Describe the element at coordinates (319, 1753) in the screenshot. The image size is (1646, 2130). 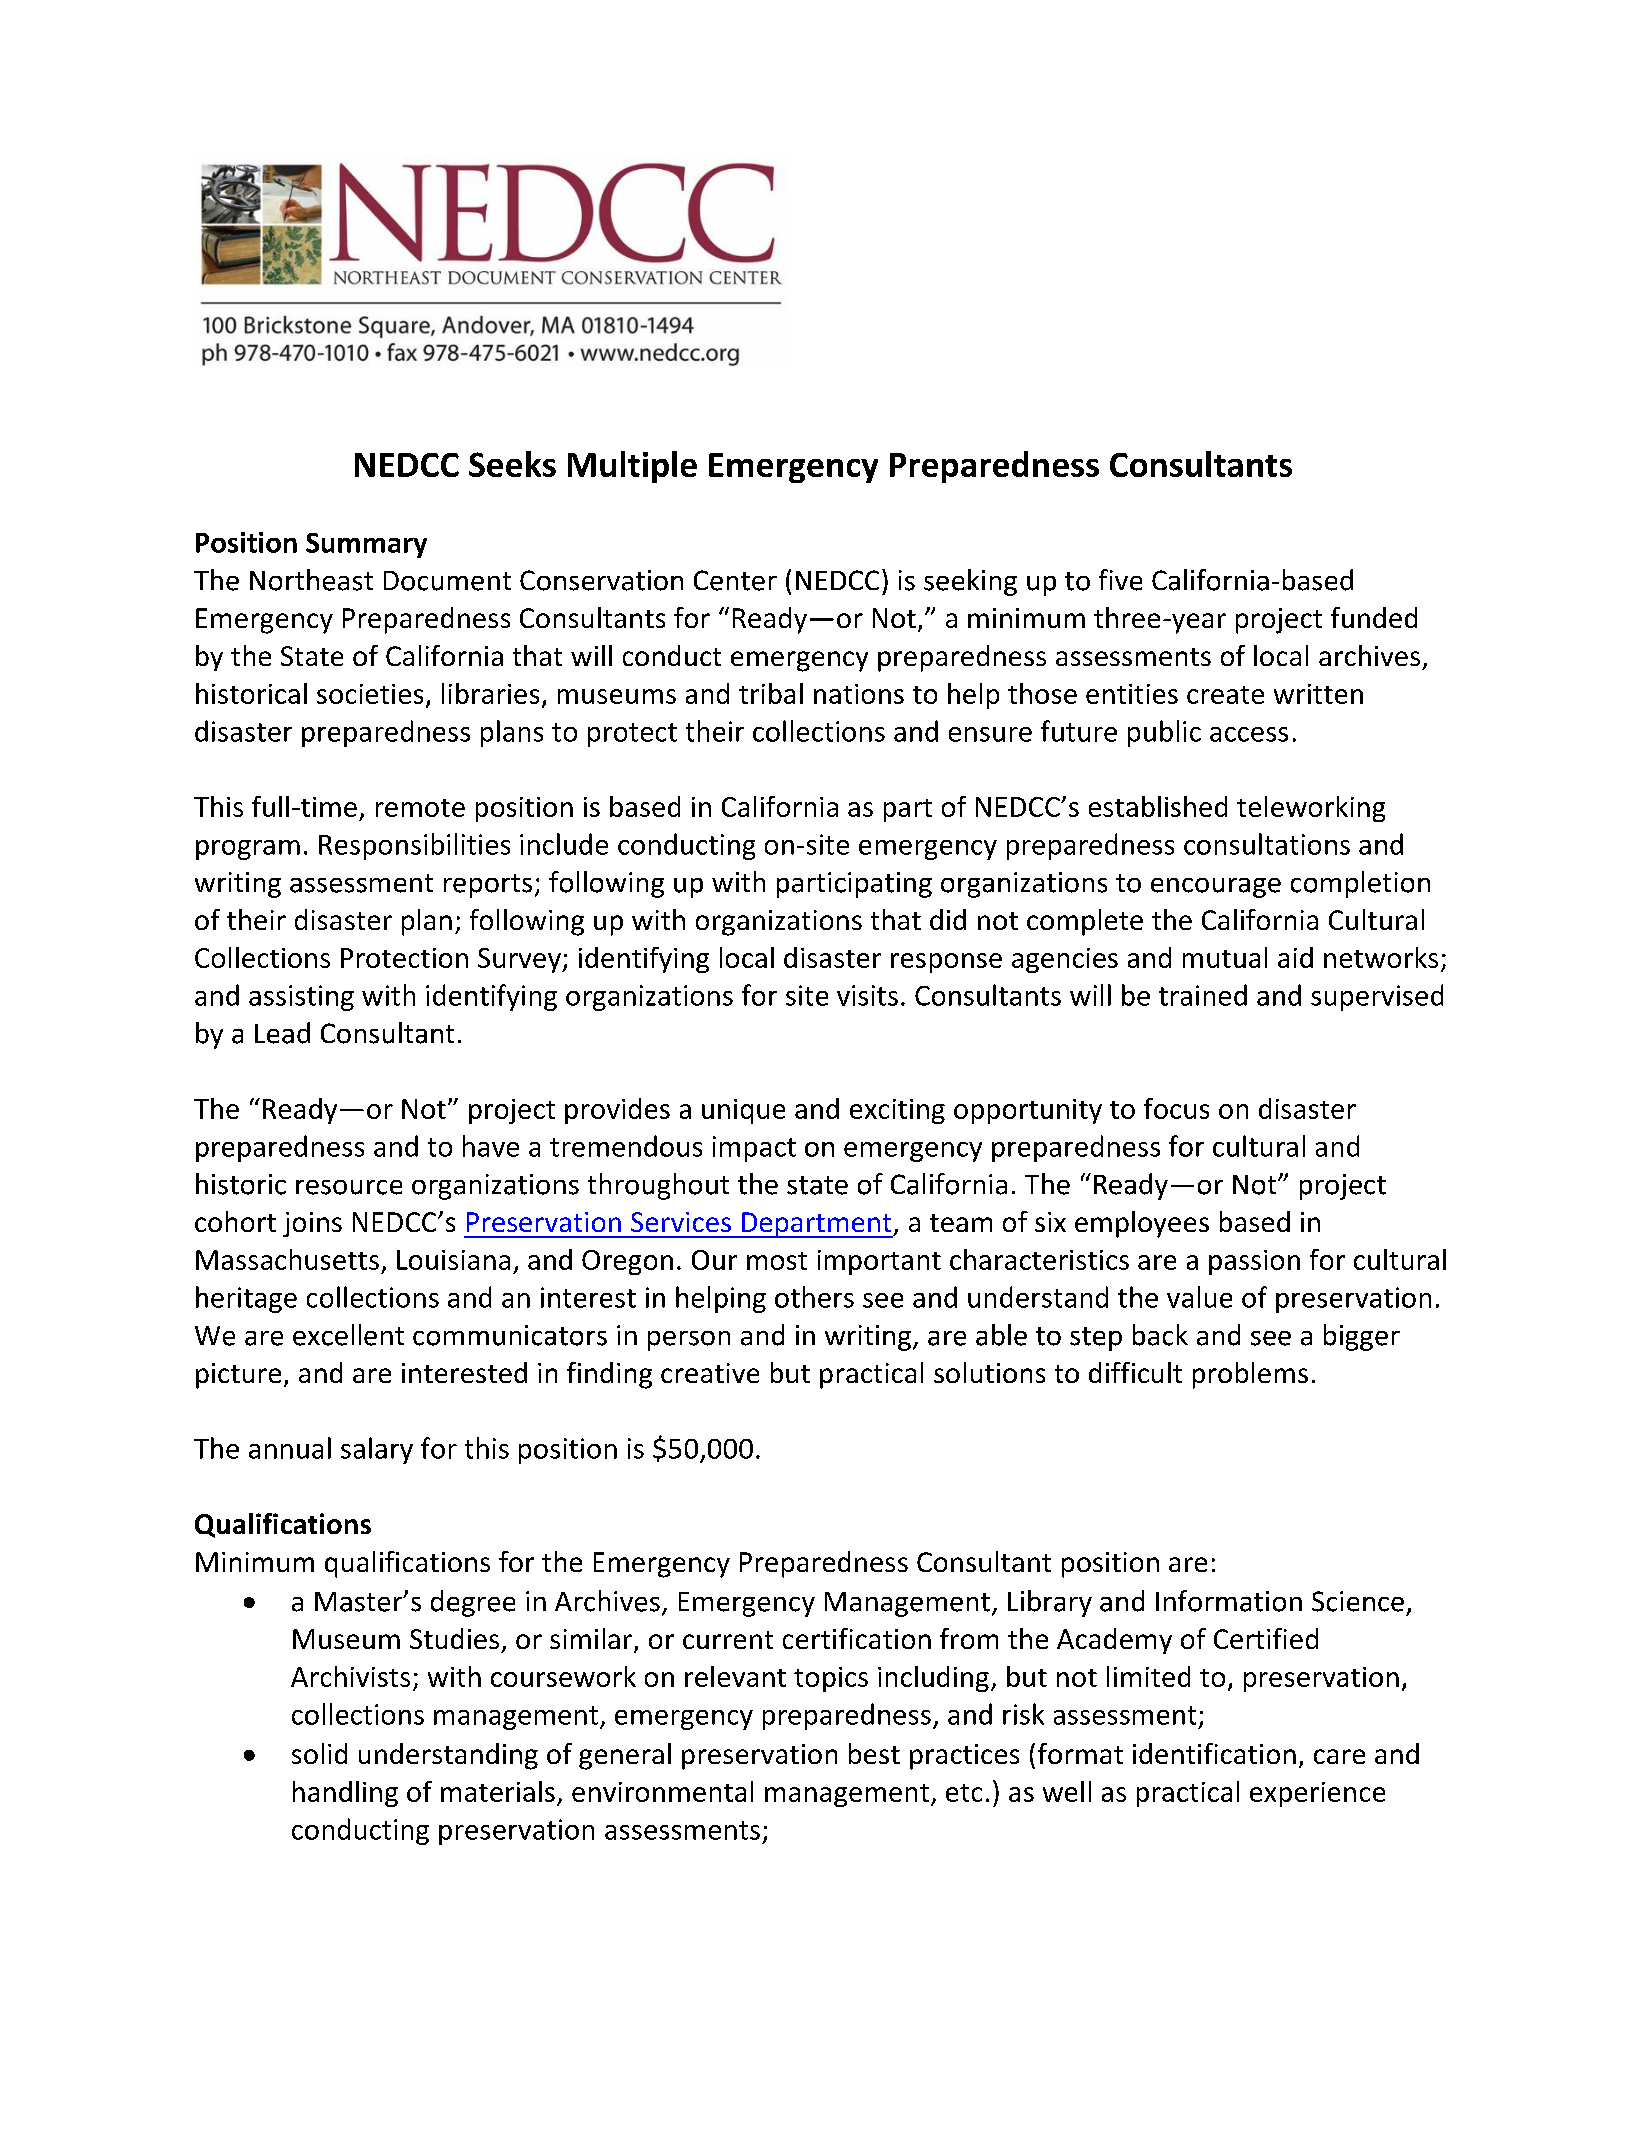
I see `solid` at that location.
